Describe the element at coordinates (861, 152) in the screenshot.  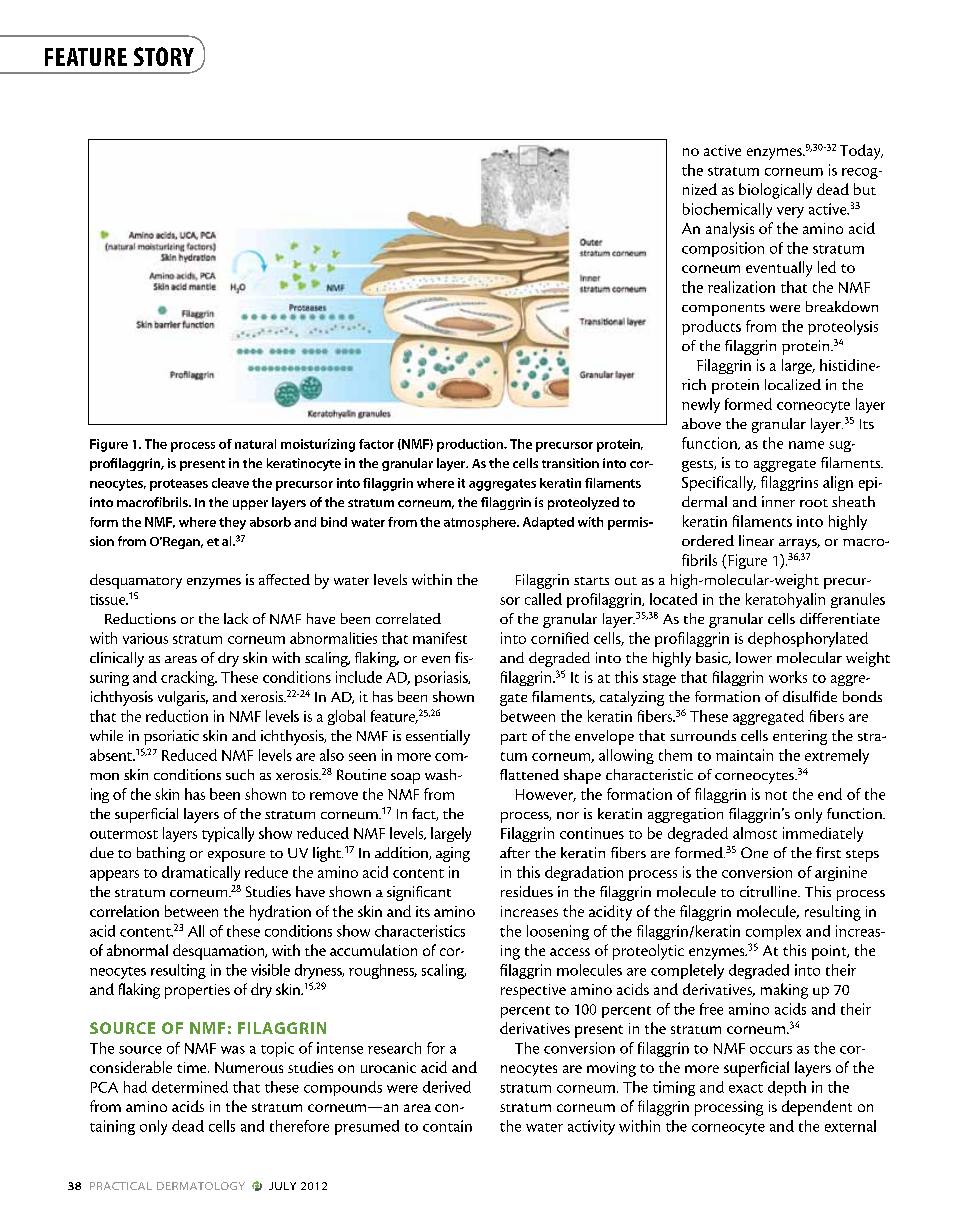
I see `Today` at that location.
